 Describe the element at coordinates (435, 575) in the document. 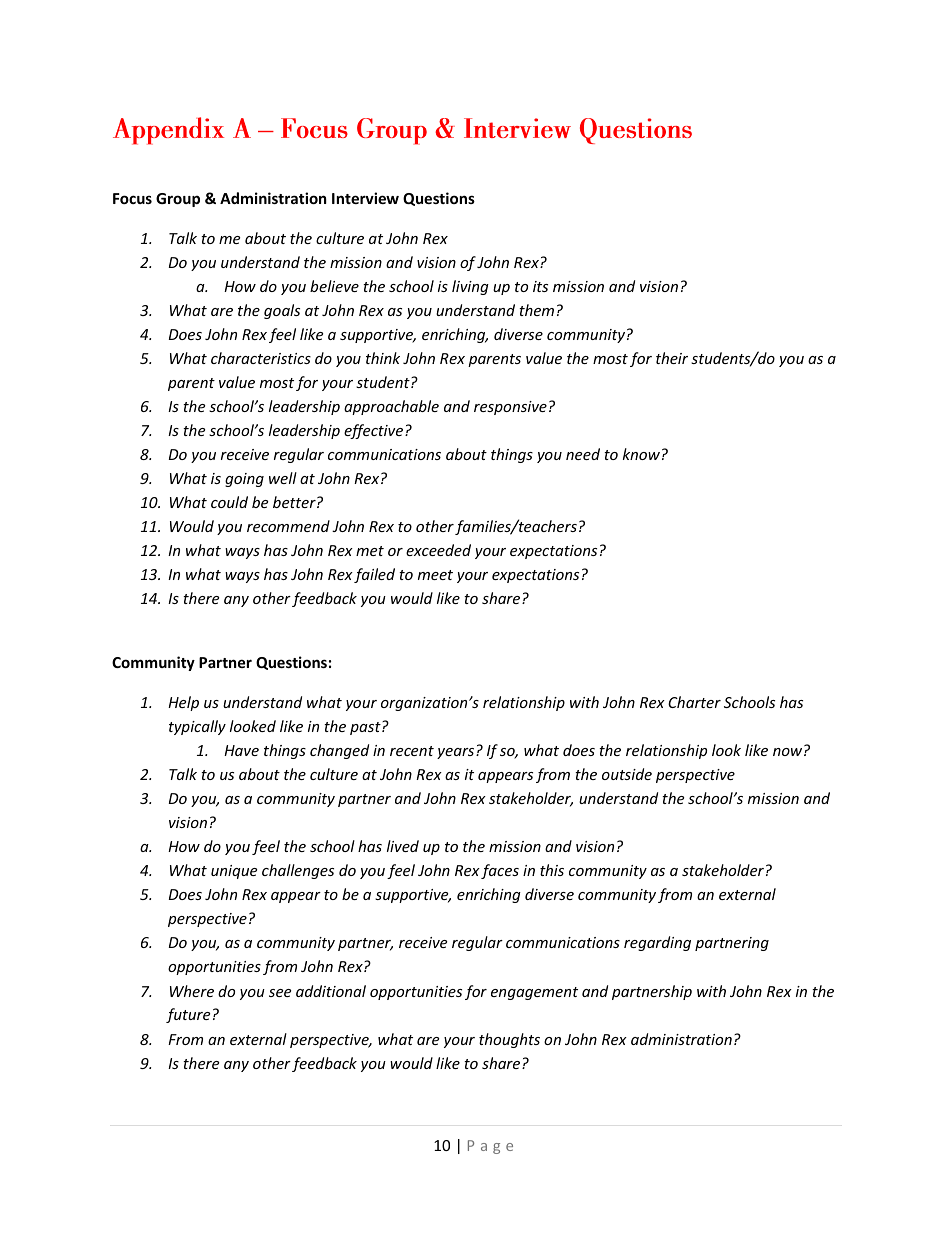

I see `meet` at that location.
